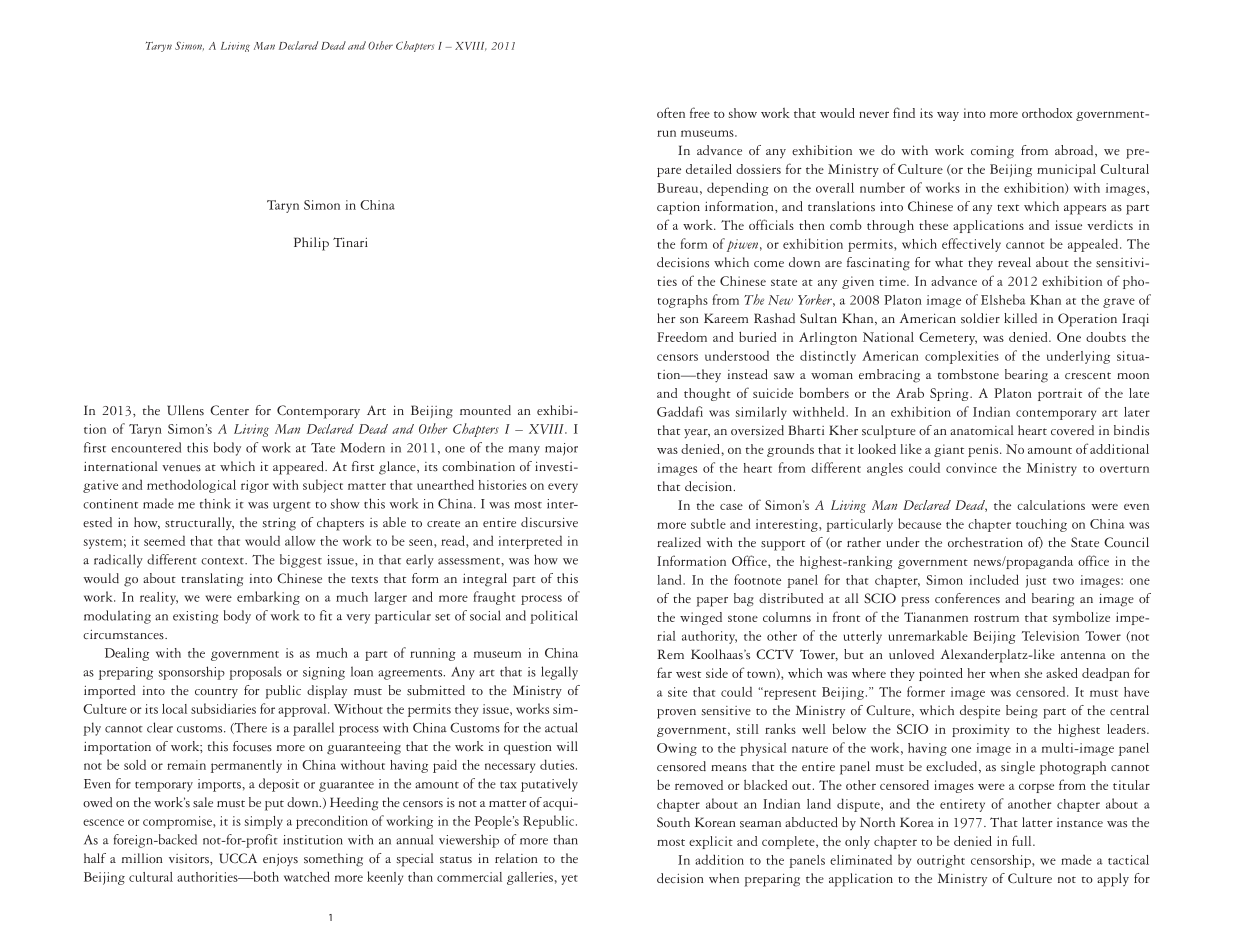 This image has width=1233, height=952. I want to click on Center, so click(229, 410).
